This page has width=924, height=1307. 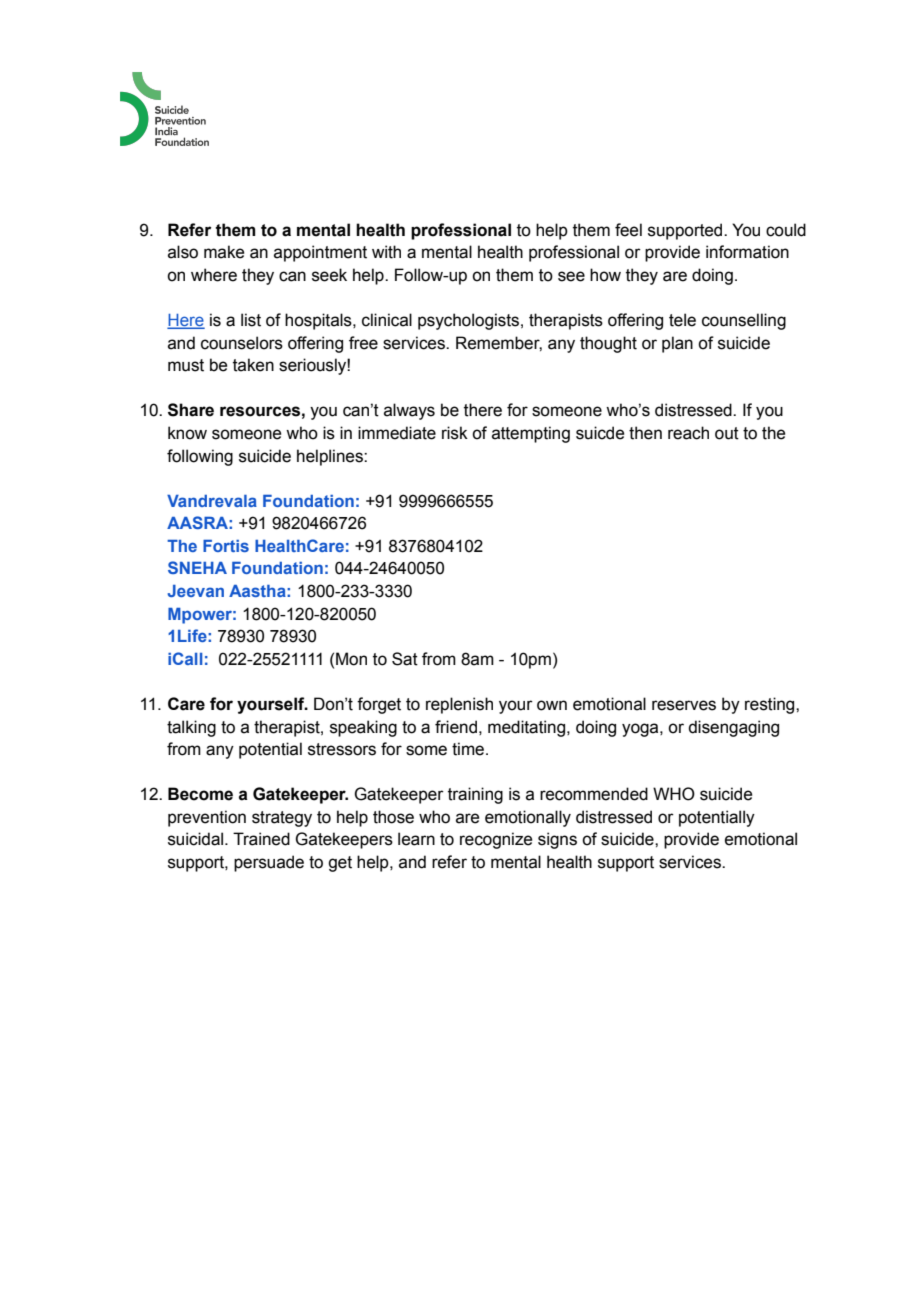 I want to click on make, so click(x=224, y=252).
